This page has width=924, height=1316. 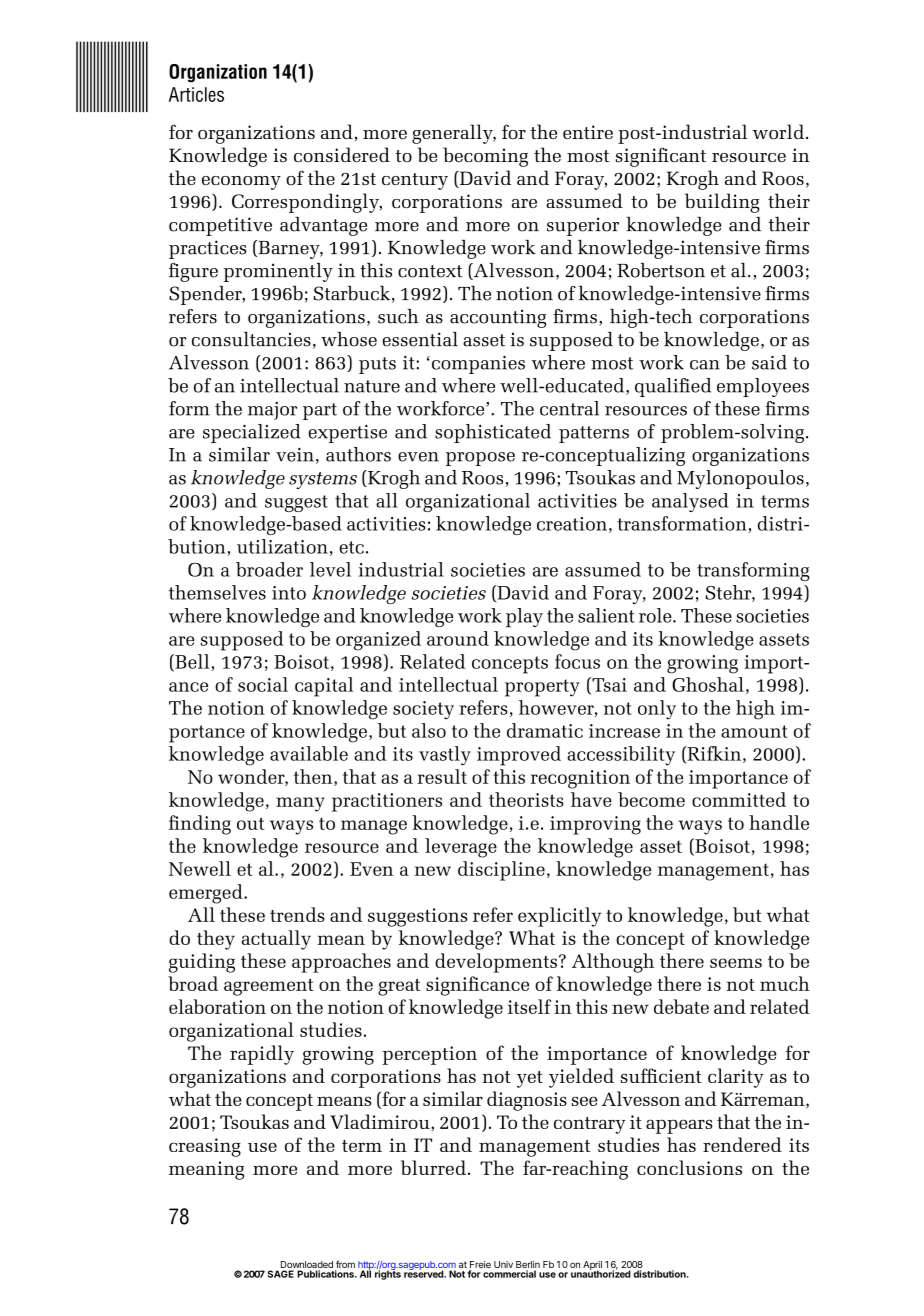 I want to click on actually, so click(x=276, y=940).
